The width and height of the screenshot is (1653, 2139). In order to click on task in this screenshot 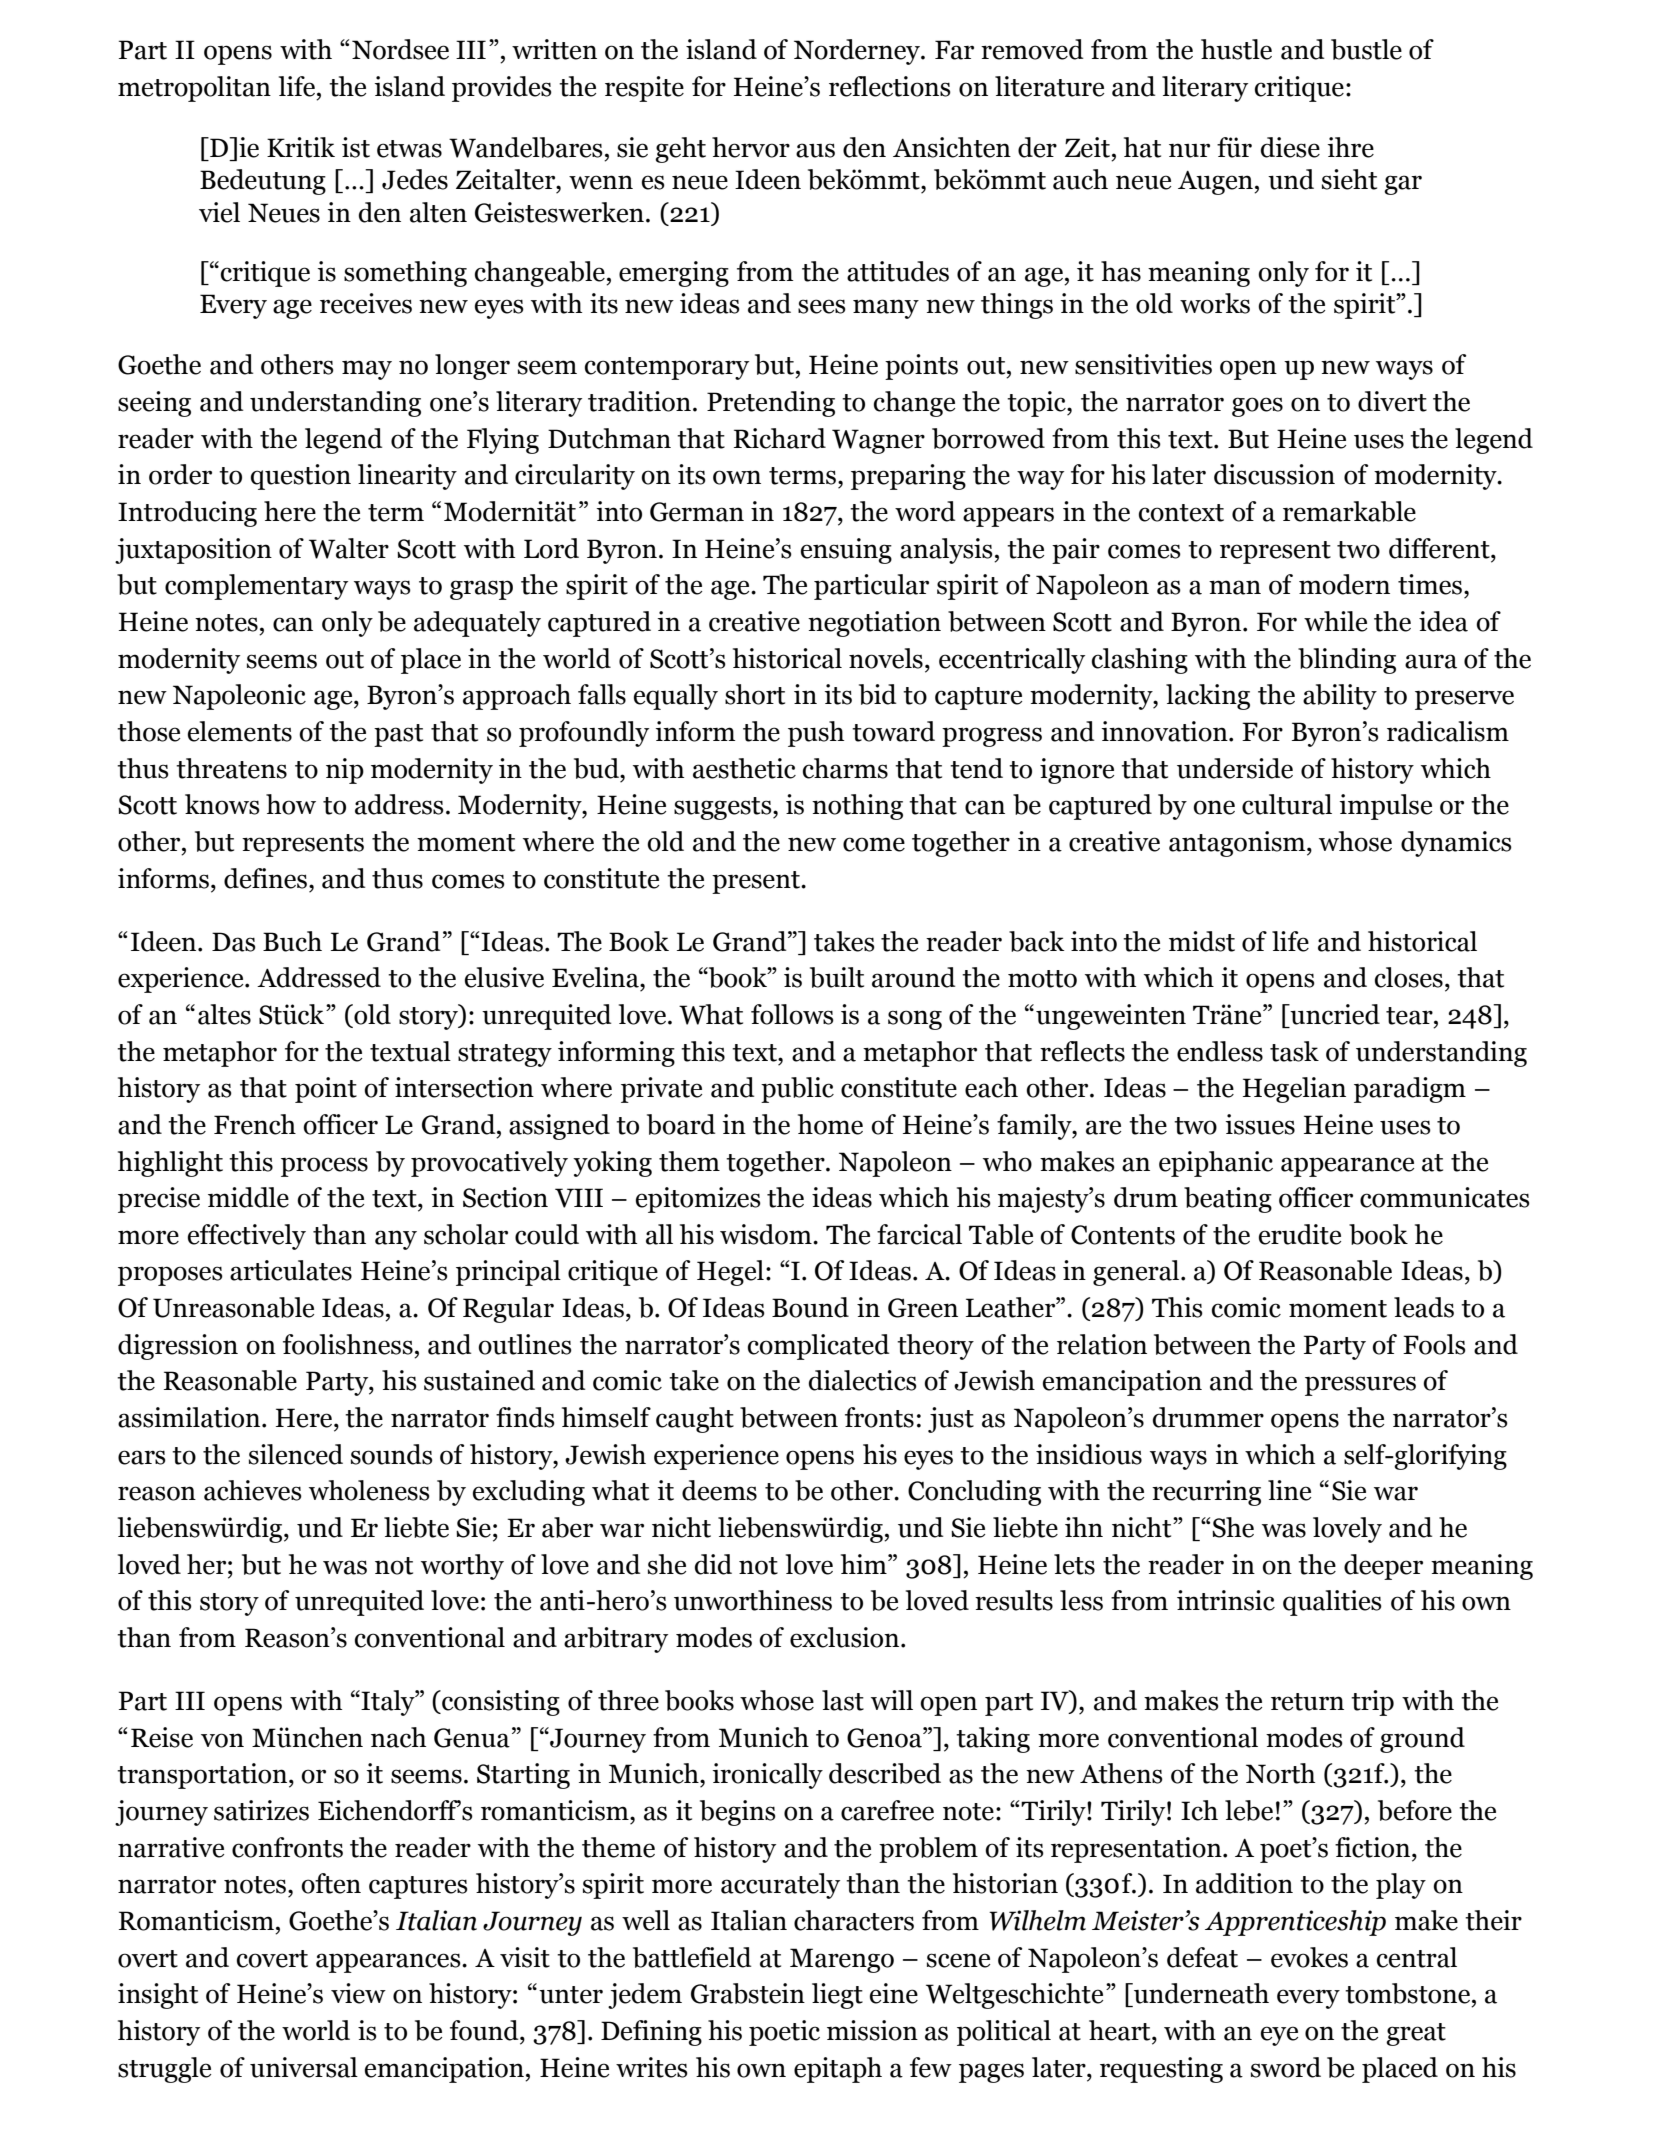, I will do `click(1294, 1051)`.
